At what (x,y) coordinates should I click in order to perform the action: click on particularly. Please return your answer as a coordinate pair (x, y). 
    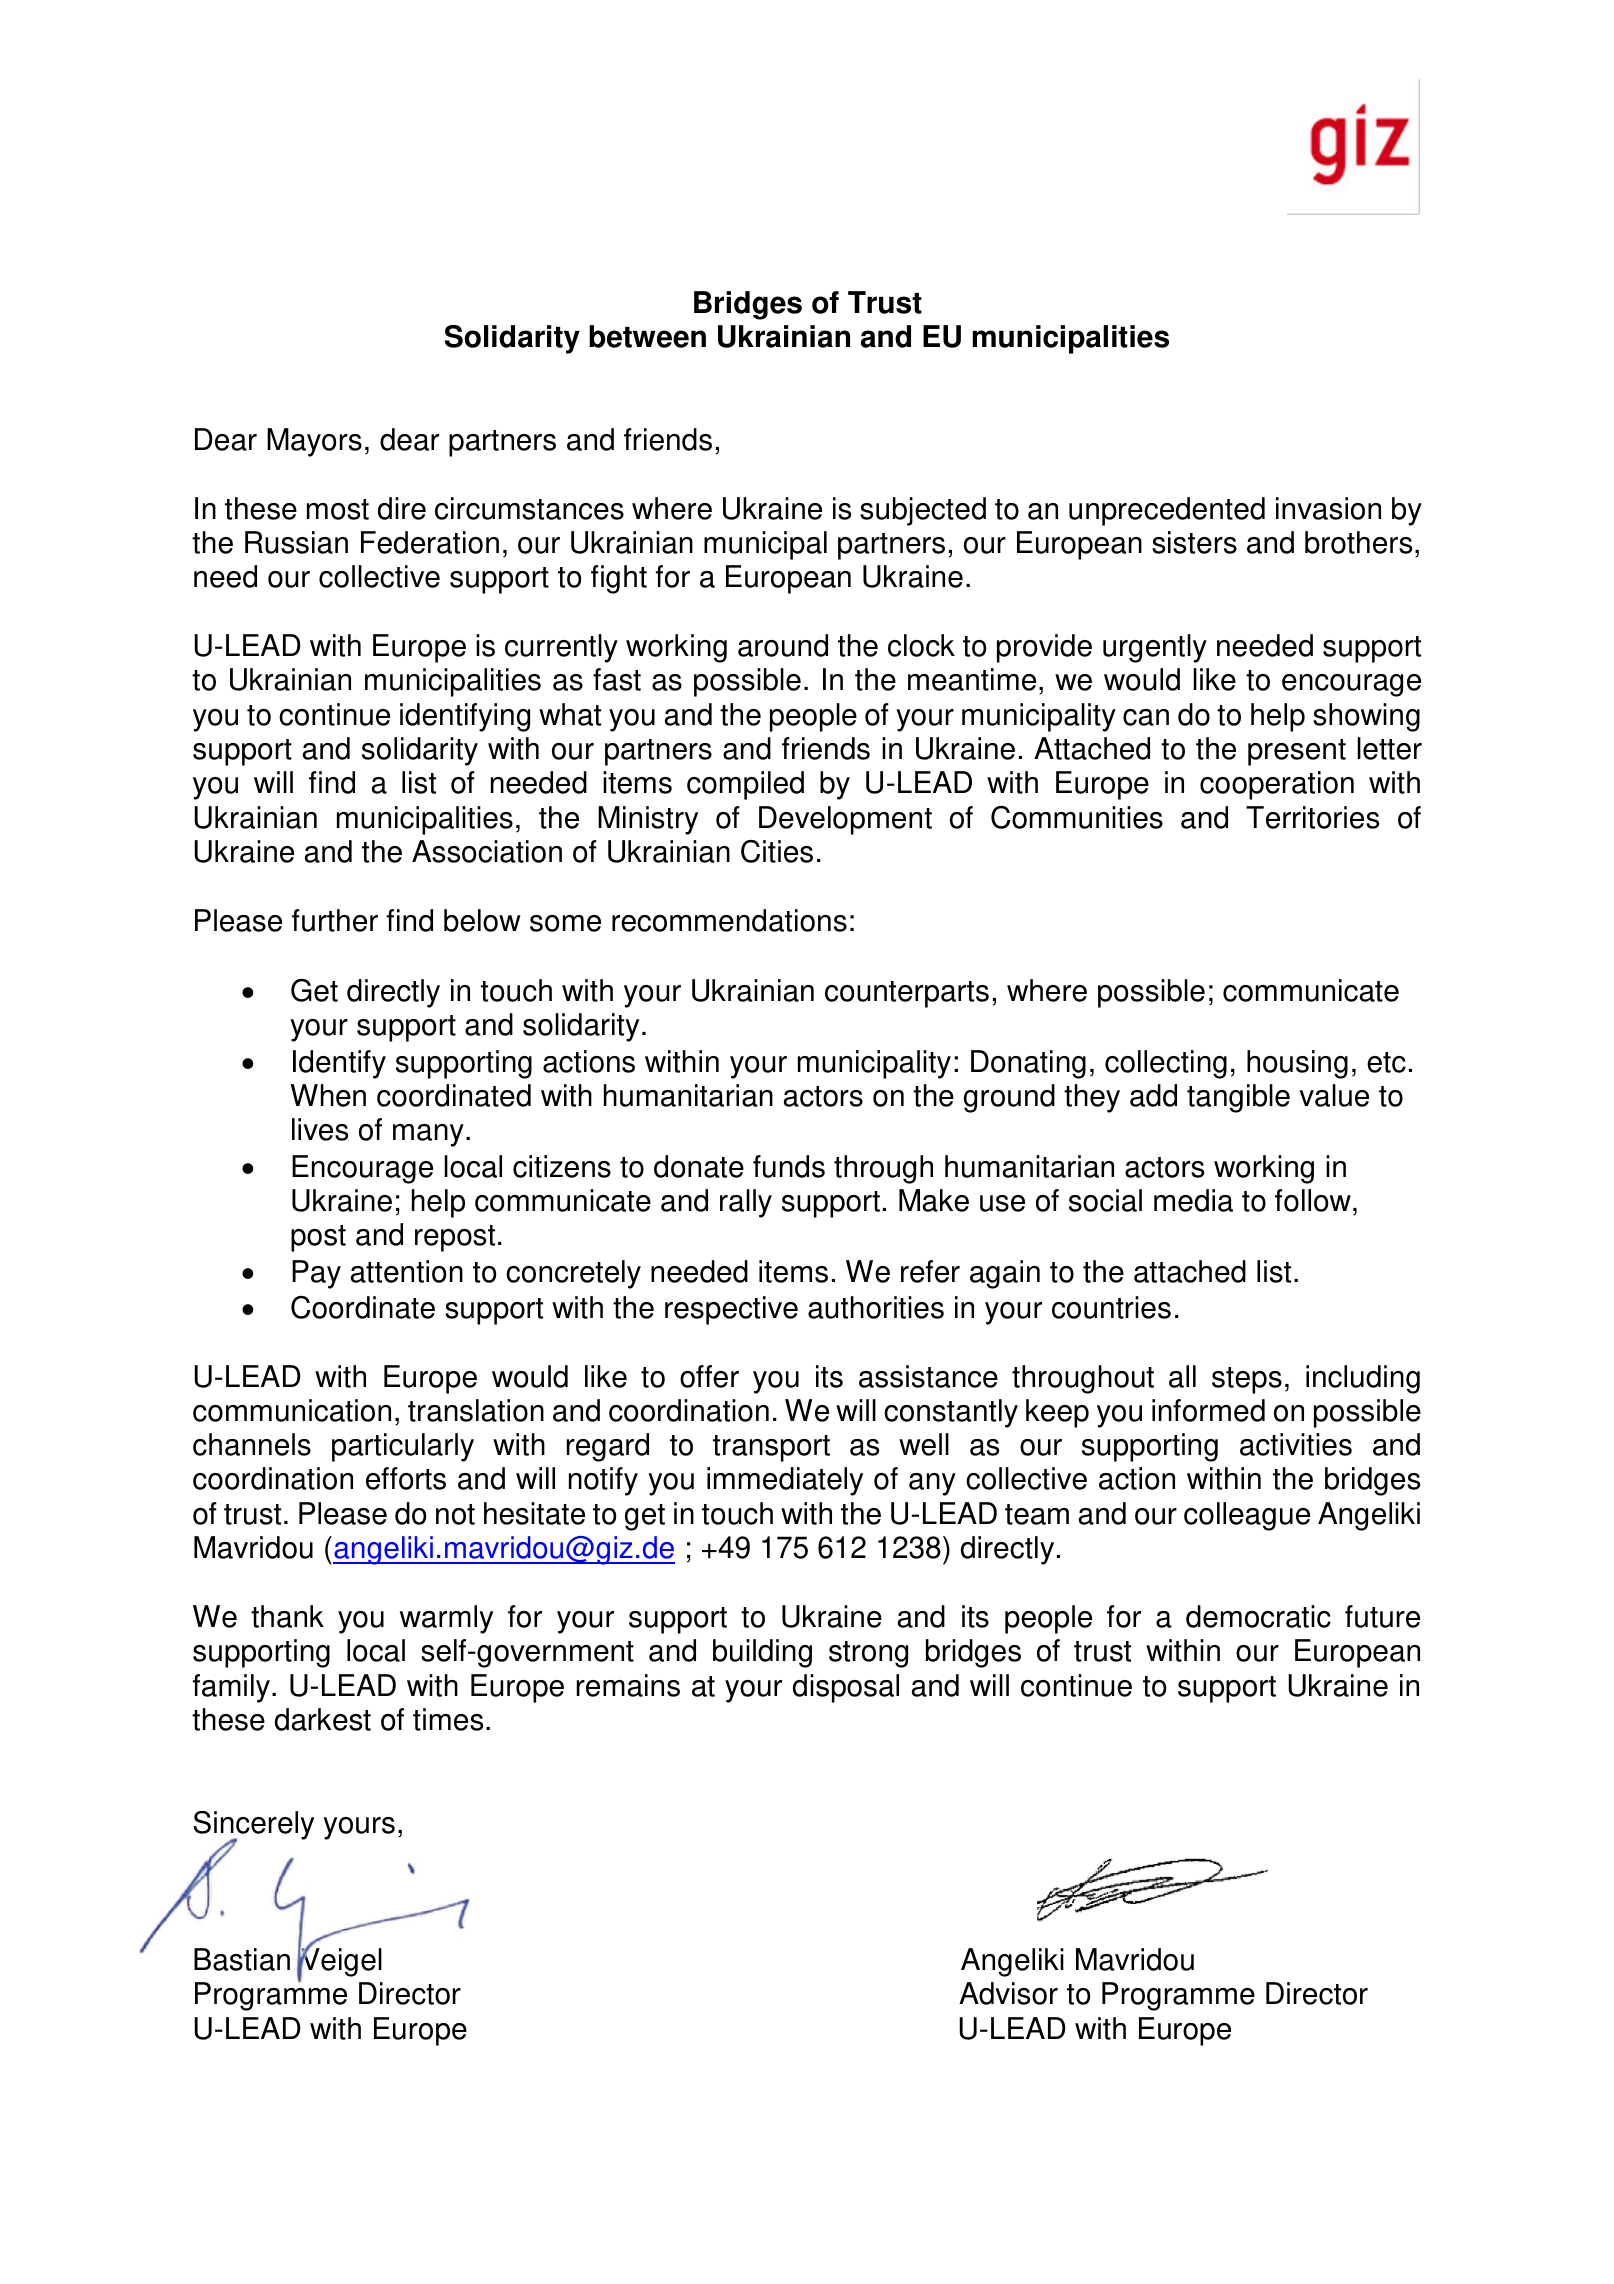
    Looking at the image, I should click on (403, 1447).
